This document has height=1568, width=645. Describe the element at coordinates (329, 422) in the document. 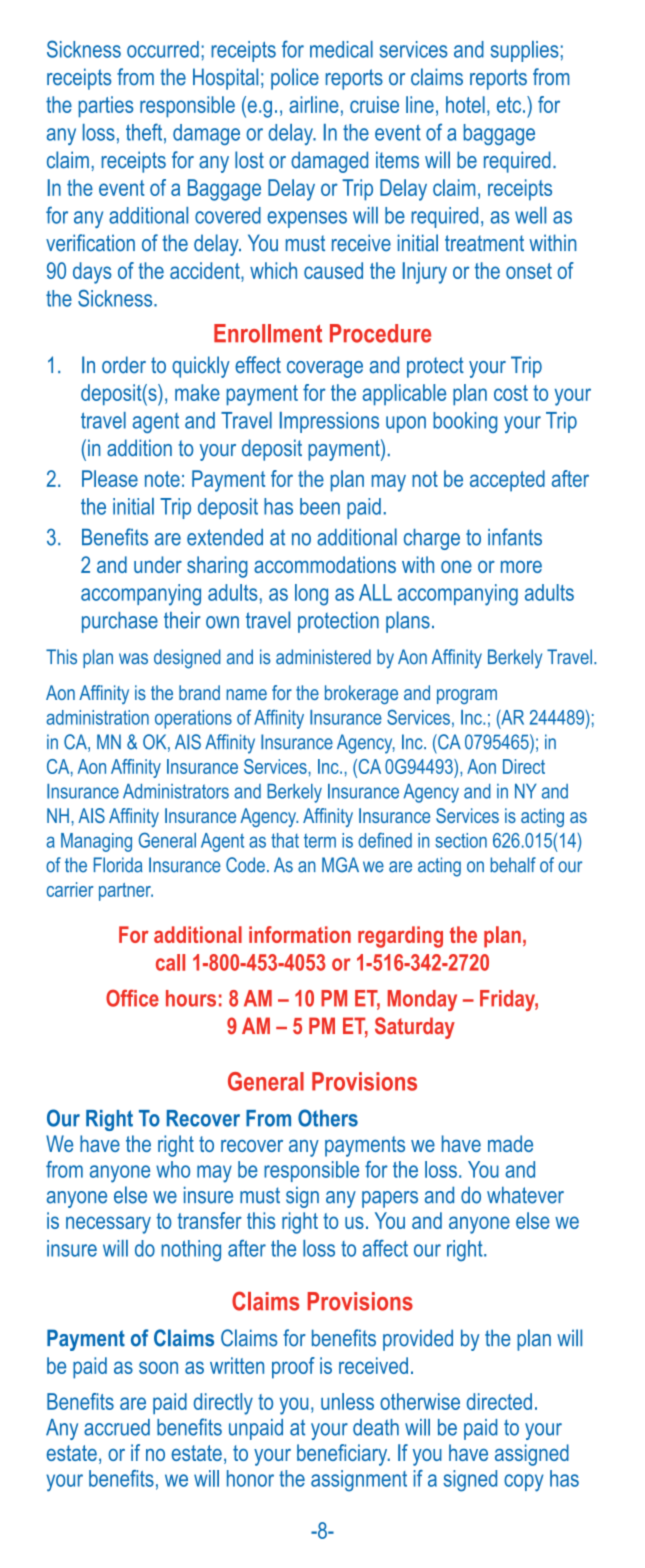

I see `Impressions` at that location.
